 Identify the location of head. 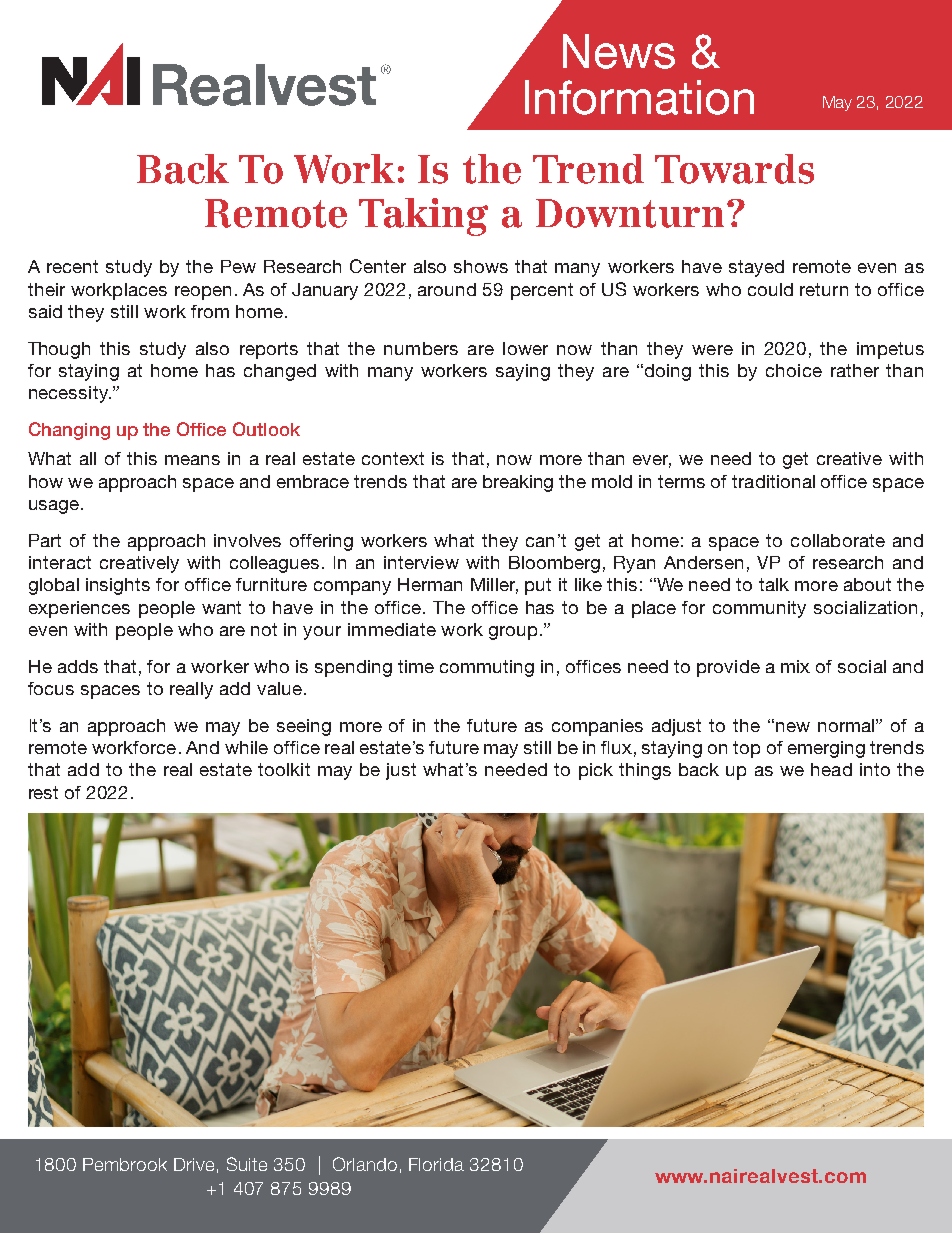
(831, 769).
